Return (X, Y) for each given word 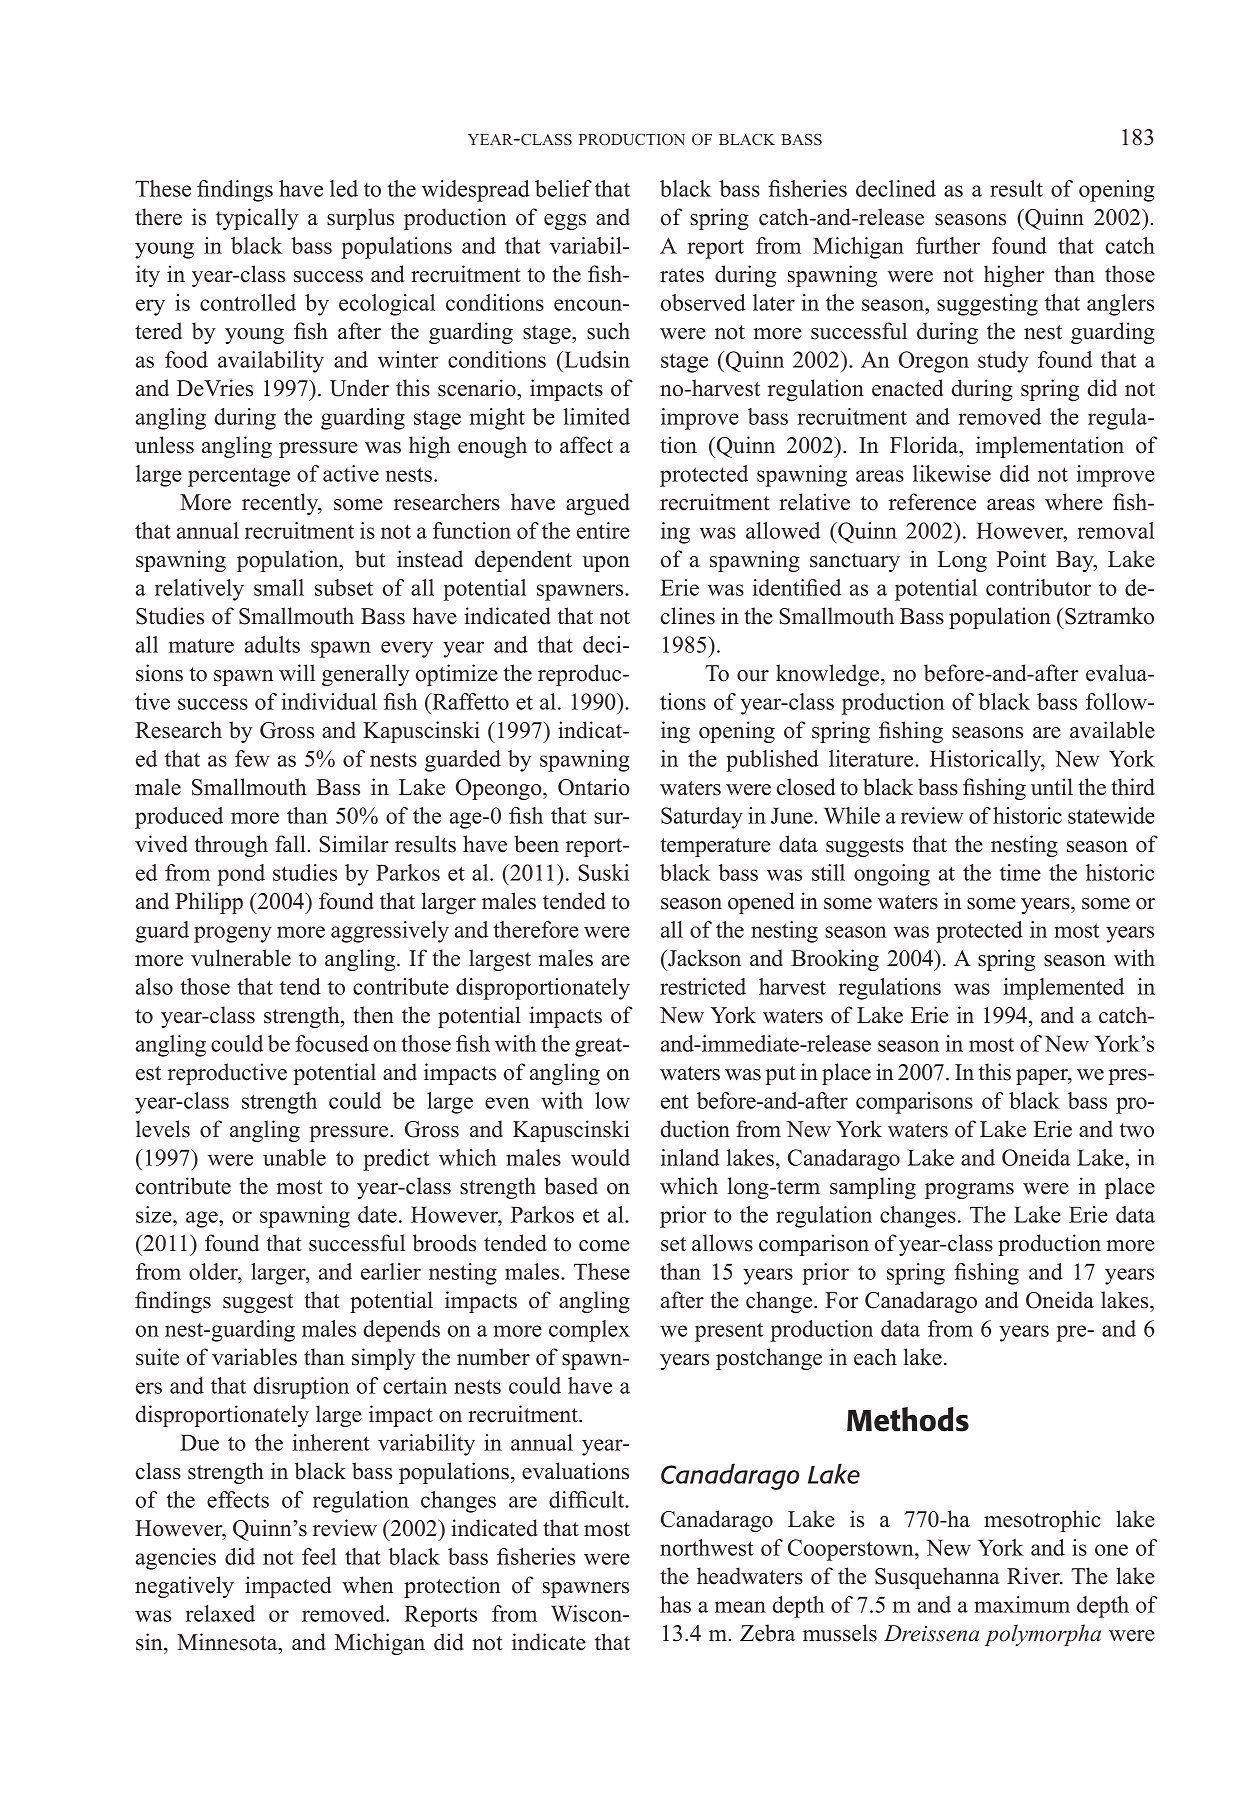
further (948, 245)
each (875, 1357)
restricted (703, 986)
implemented (1064, 989)
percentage (239, 477)
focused (332, 1043)
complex (589, 1331)
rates (682, 275)
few (252, 758)
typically (257, 219)
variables (254, 1357)
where (1074, 502)
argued (598, 504)
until (1052, 787)
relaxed (220, 1613)
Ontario (594, 787)
